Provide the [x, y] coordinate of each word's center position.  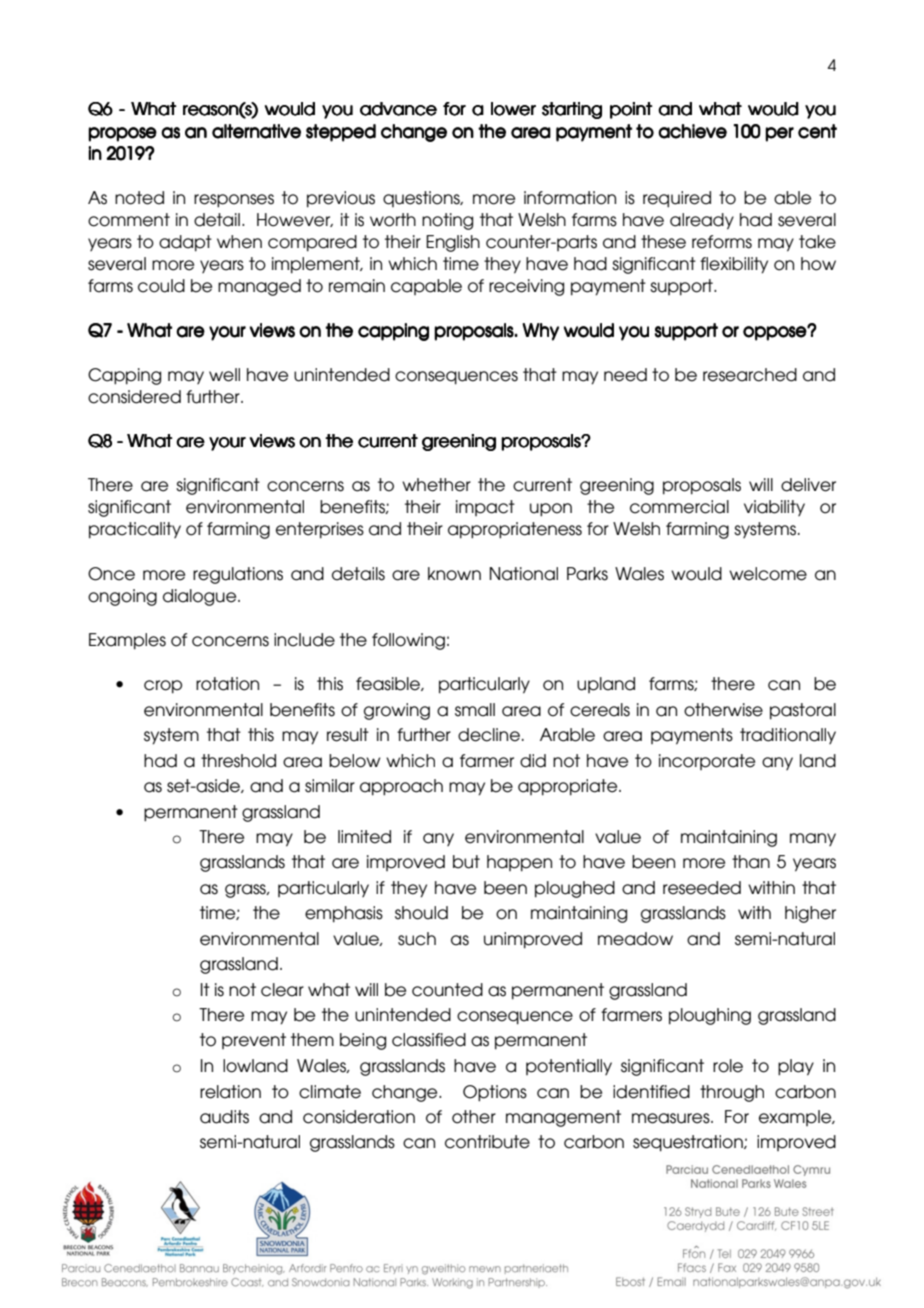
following [408, 641]
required [677, 199]
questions [422, 199]
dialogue [201, 597]
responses [234, 201]
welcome [768, 574]
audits [224, 1117]
